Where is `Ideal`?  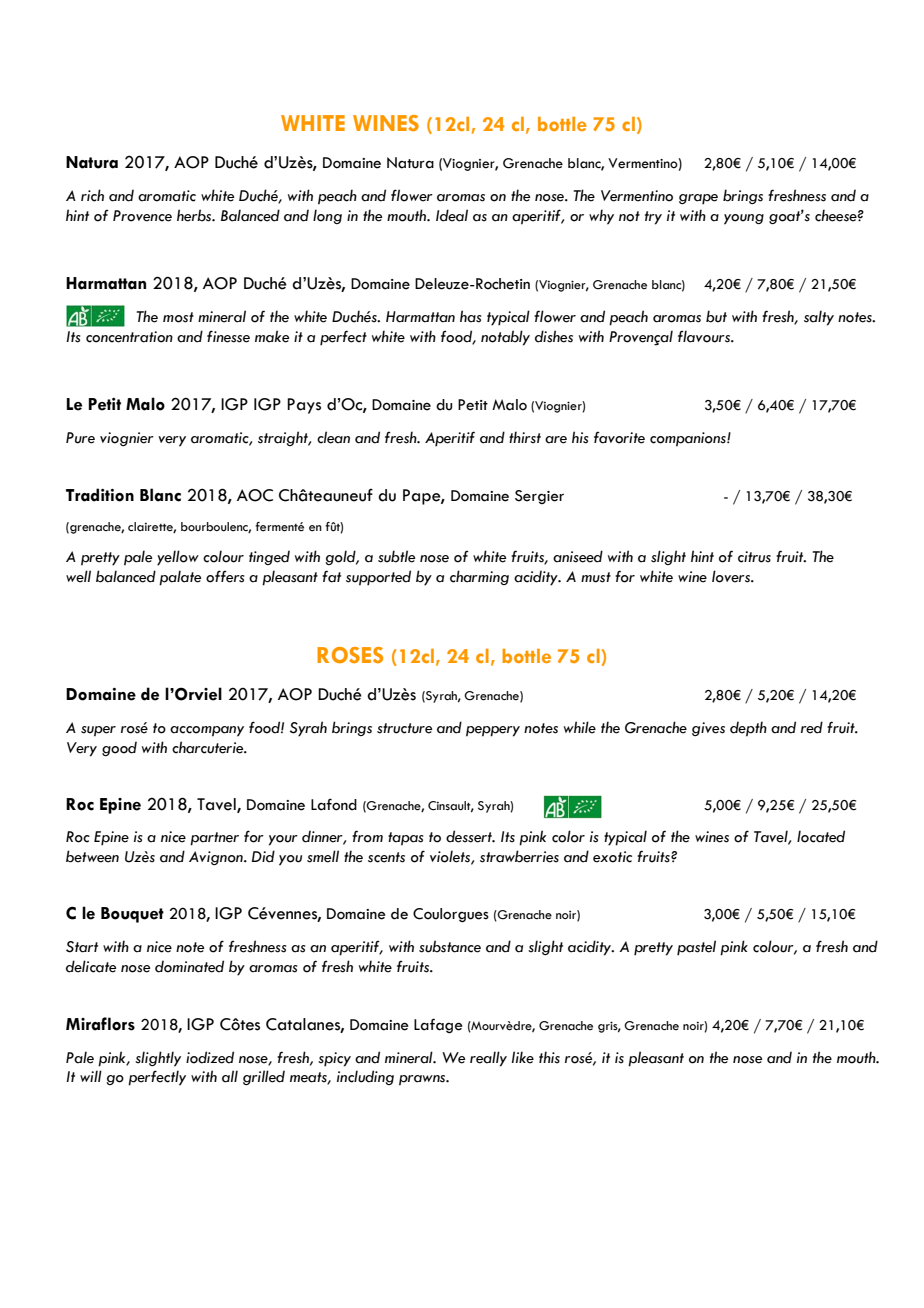
Ideal is located at coordinates (452, 215).
